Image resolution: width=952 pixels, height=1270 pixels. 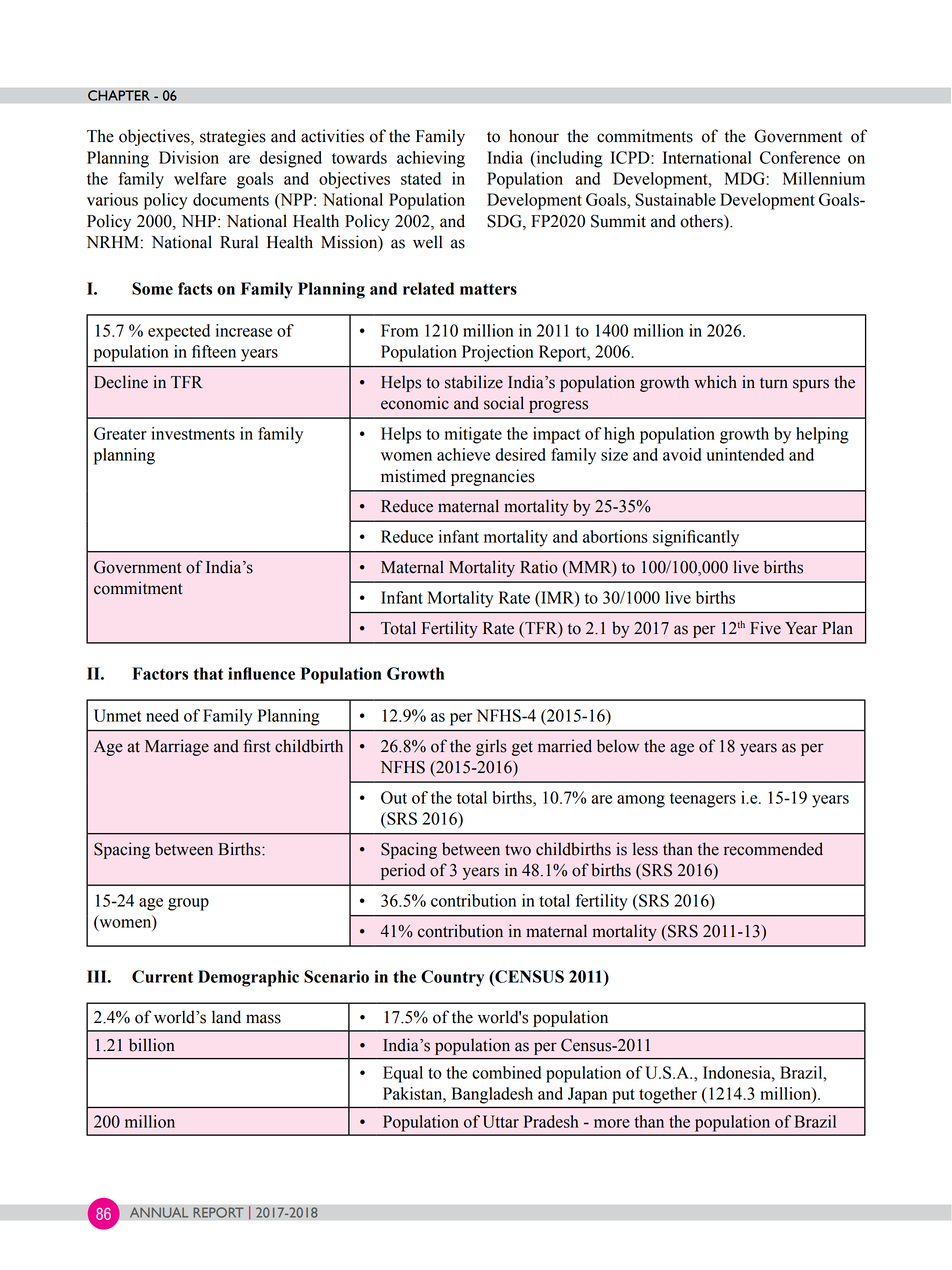 What do you see at coordinates (773, 849) in the screenshot?
I see `recommended` at bounding box center [773, 849].
